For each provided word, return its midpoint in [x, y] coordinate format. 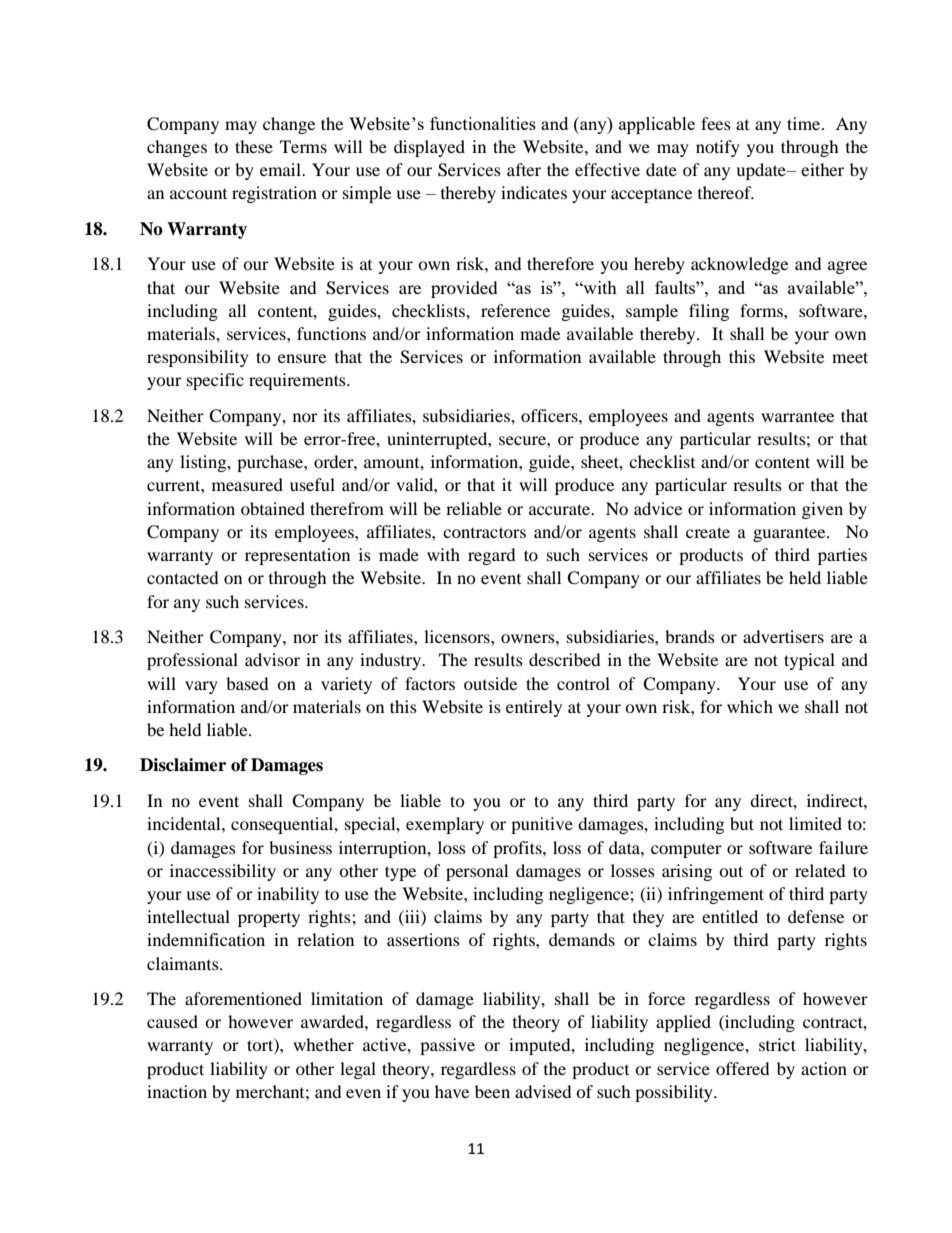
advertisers [783, 636]
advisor [272, 659]
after [524, 169]
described [565, 659]
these [254, 146]
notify [718, 148]
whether [323, 1044]
